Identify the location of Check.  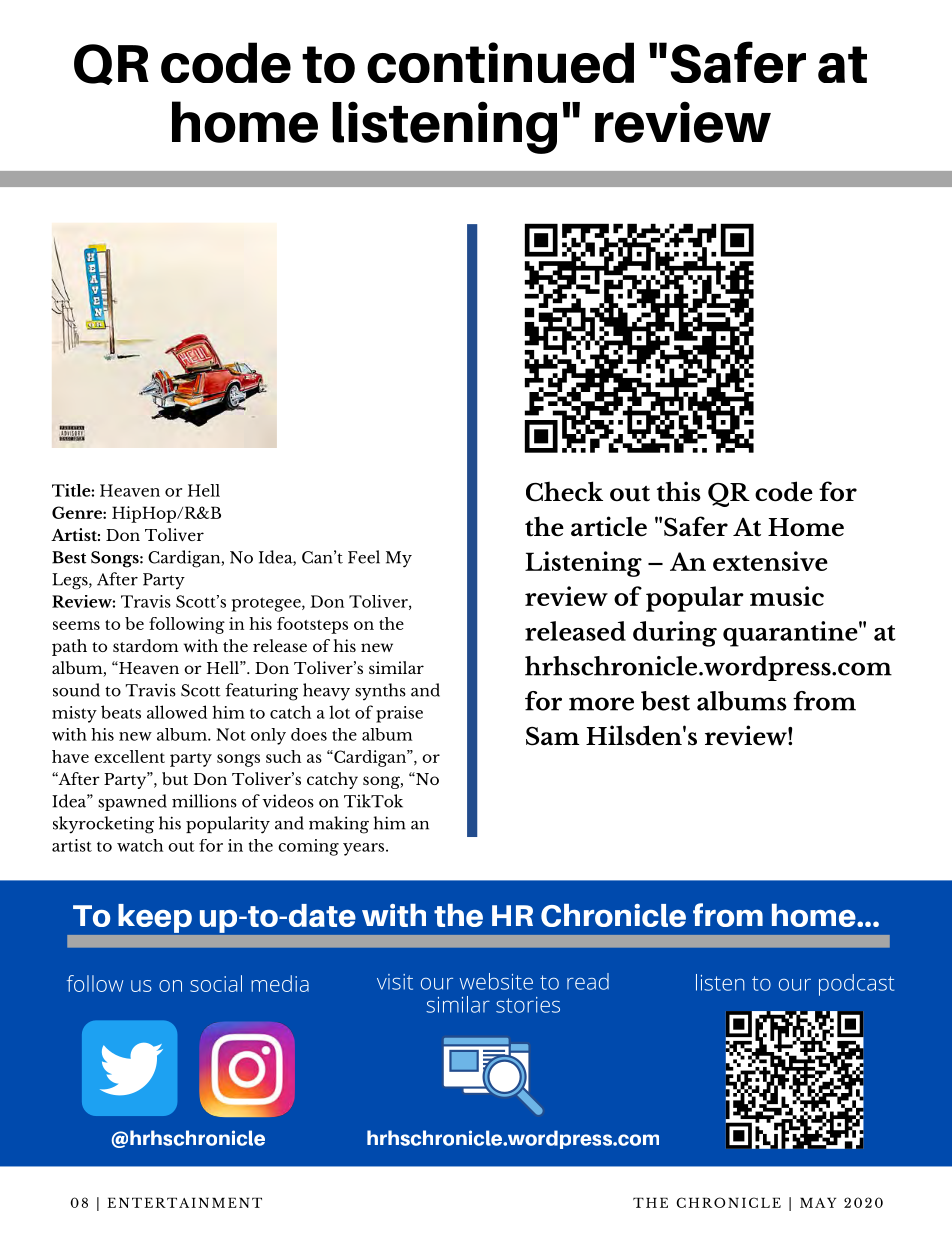
(564, 491).
